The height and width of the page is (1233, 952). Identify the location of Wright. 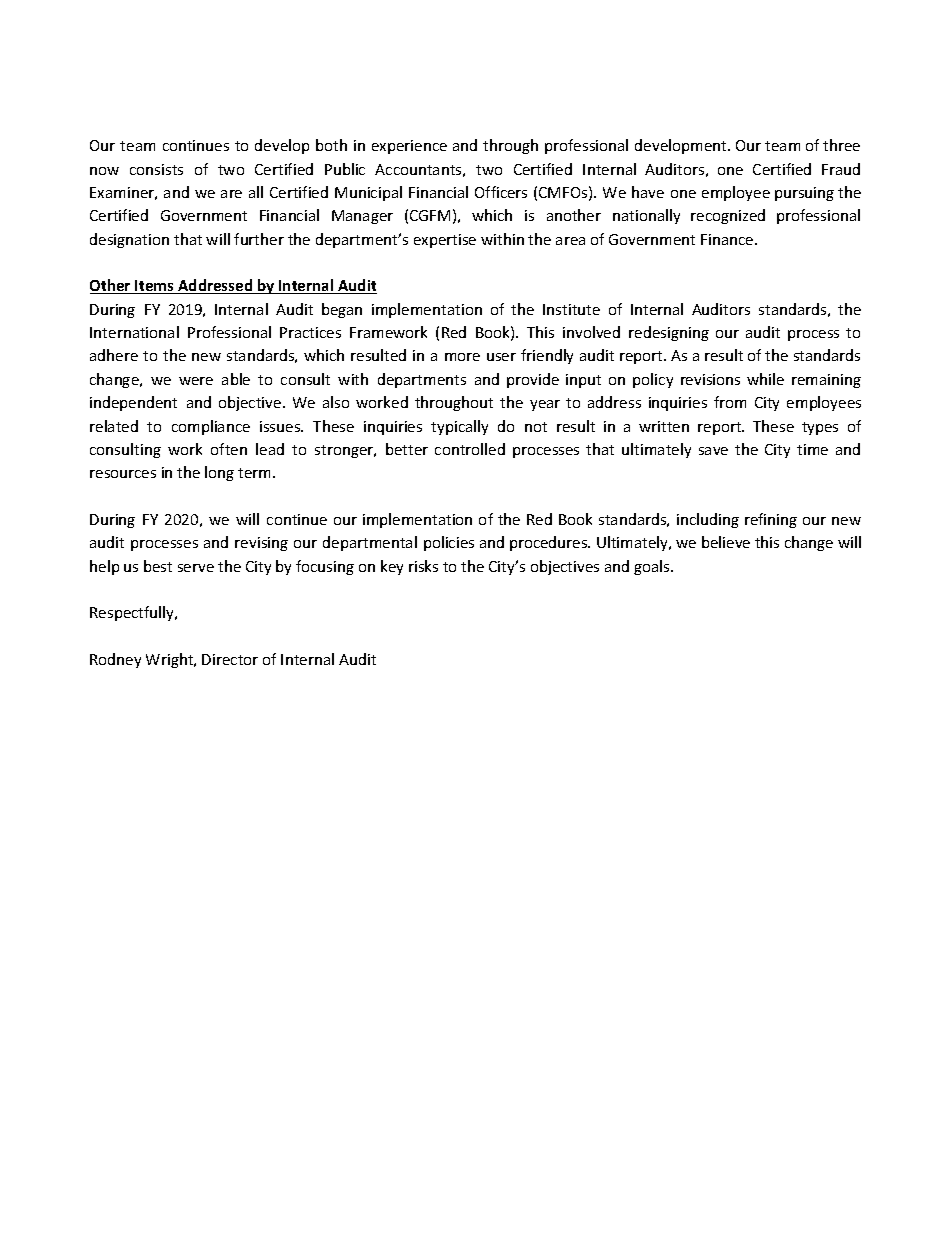
(171, 660).
